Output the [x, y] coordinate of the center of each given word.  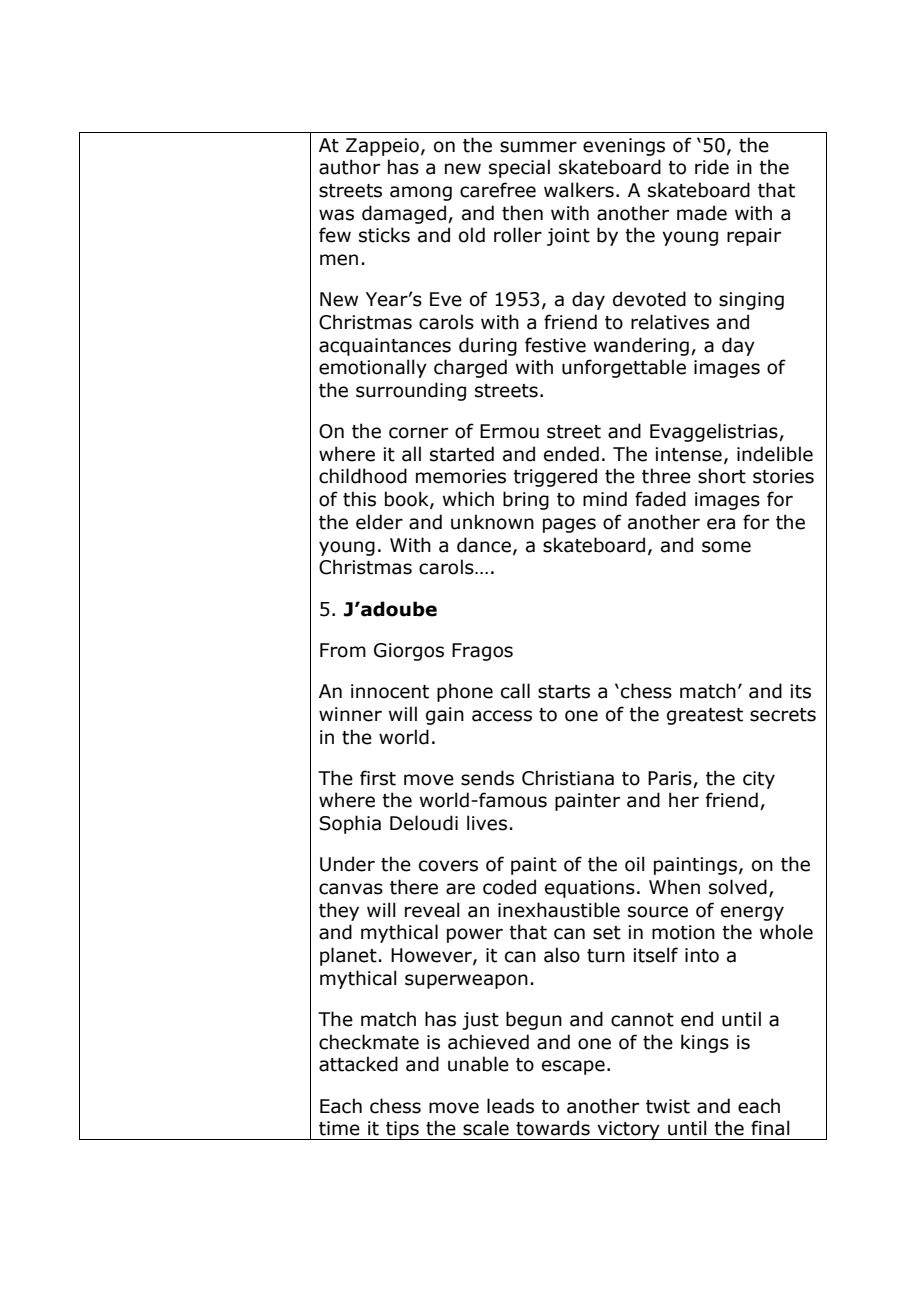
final [770, 1128]
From [343, 650]
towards [553, 1128]
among [421, 193]
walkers [579, 190]
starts [564, 692]
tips [402, 1130]
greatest [705, 716]
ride [712, 167]
